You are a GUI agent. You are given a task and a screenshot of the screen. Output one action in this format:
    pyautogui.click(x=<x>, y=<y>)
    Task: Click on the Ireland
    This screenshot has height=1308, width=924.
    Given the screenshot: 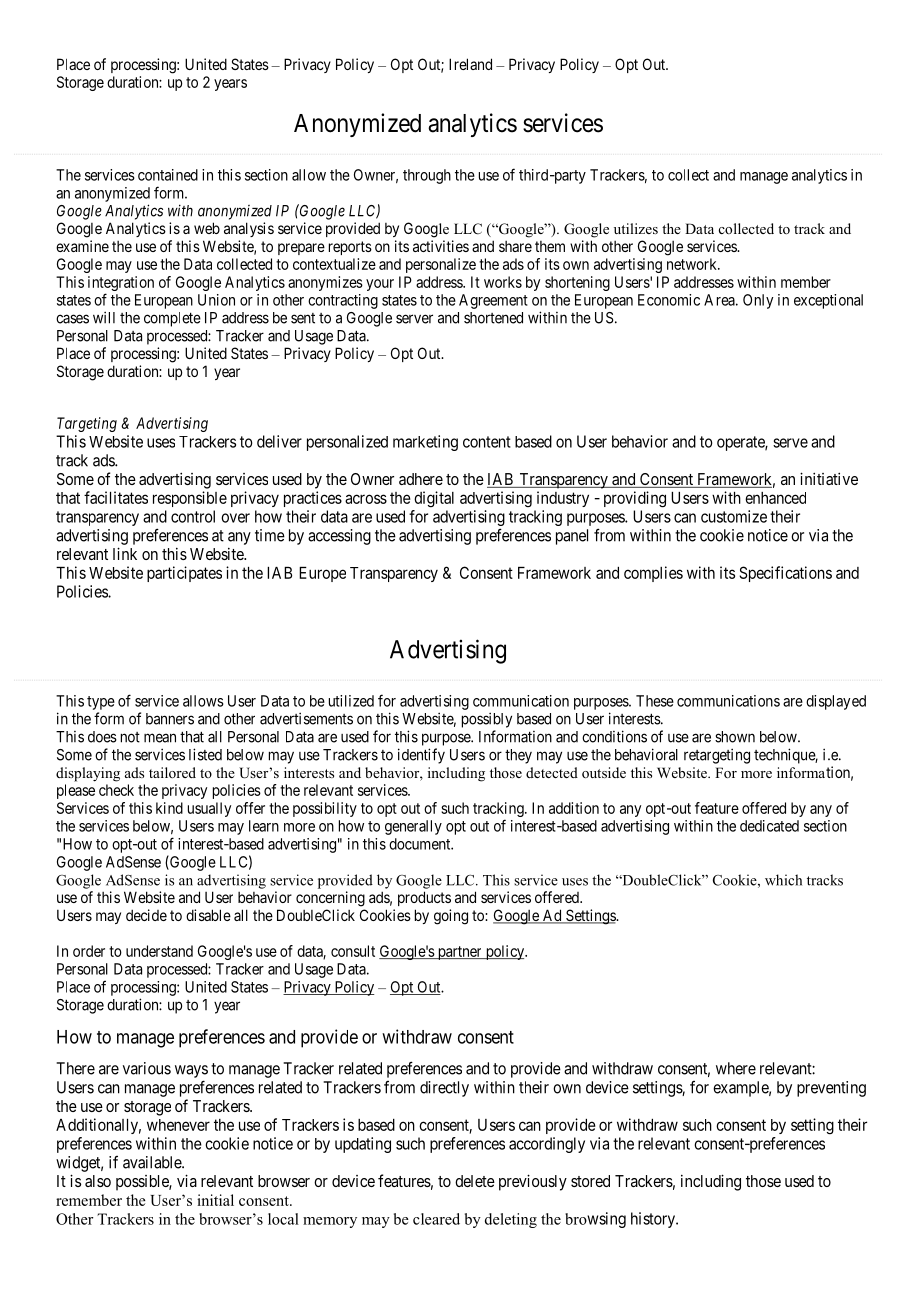 What is the action you would take?
    pyautogui.click(x=470, y=64)
